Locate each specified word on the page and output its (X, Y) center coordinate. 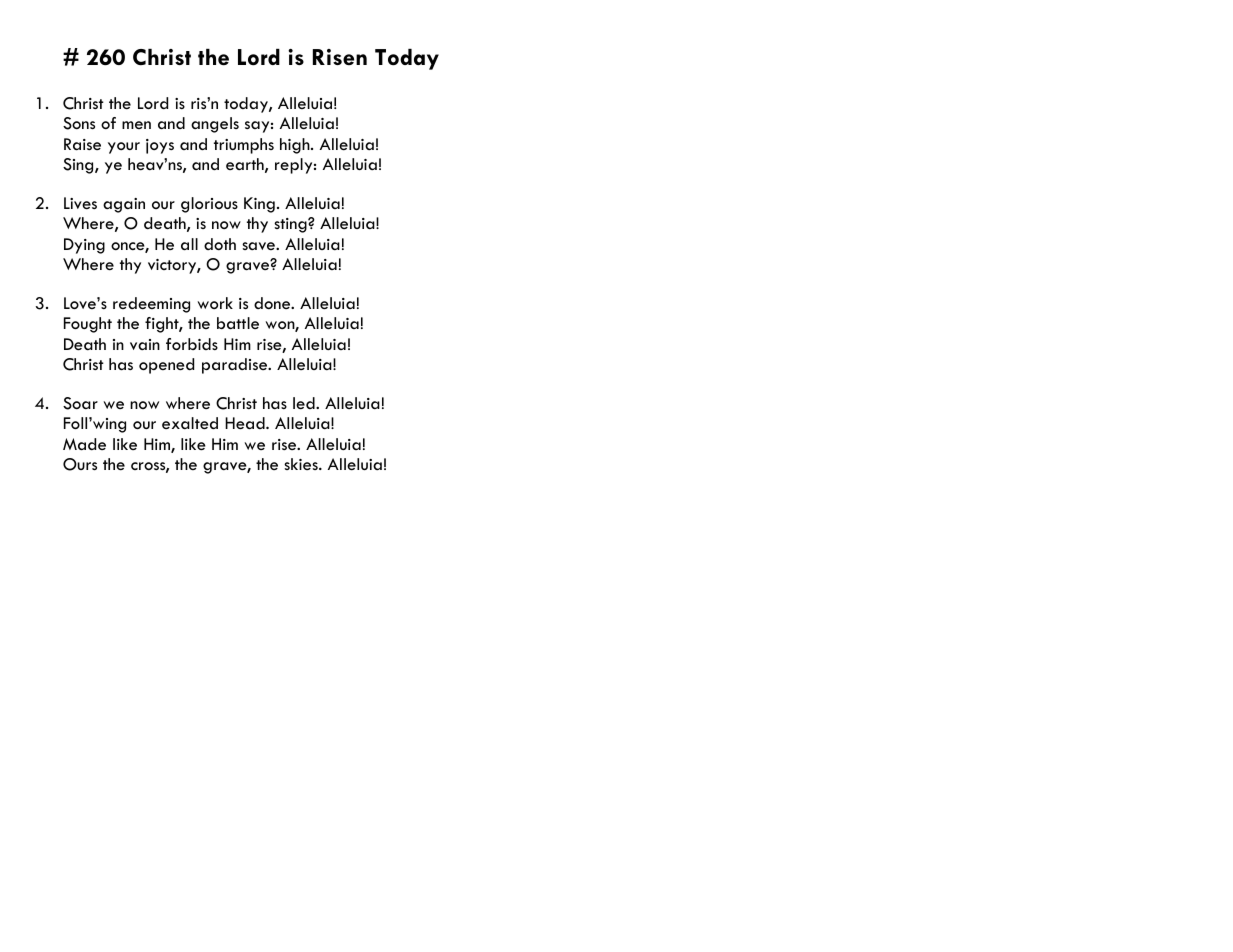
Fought (88, 325)
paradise (236, 366)
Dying (84, 246)
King (259, 205)
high (296, 146)
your (124, 148)
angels (215, 125)
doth (220, 244)
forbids (192, 344)
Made (84, 444)
